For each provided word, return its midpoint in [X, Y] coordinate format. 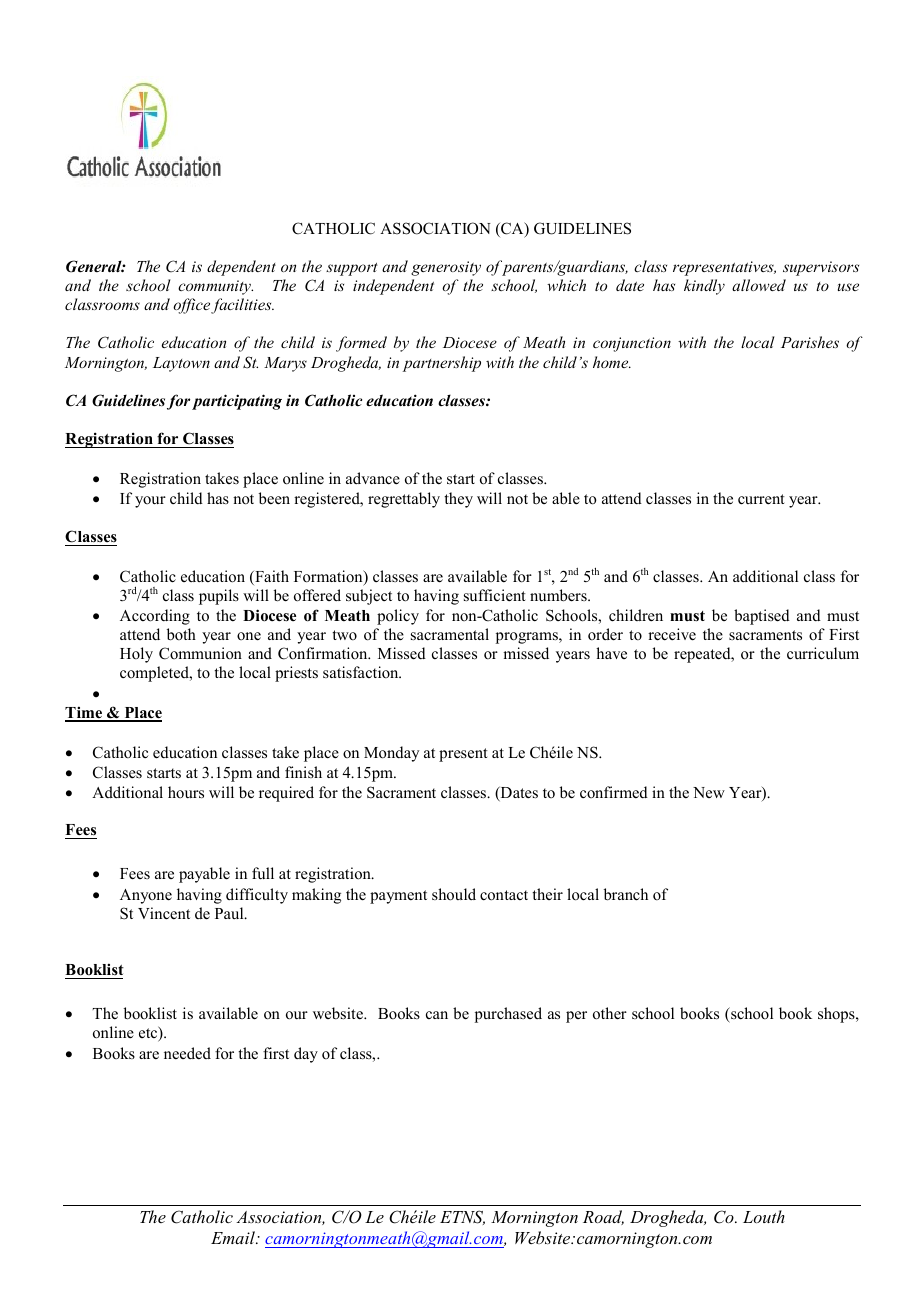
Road [603, 1217]
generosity [446, 268]
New [709, 792]
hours [186, 792]
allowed [759, 285]
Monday [391, 754]
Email [234, 1237]
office [191, 306]
